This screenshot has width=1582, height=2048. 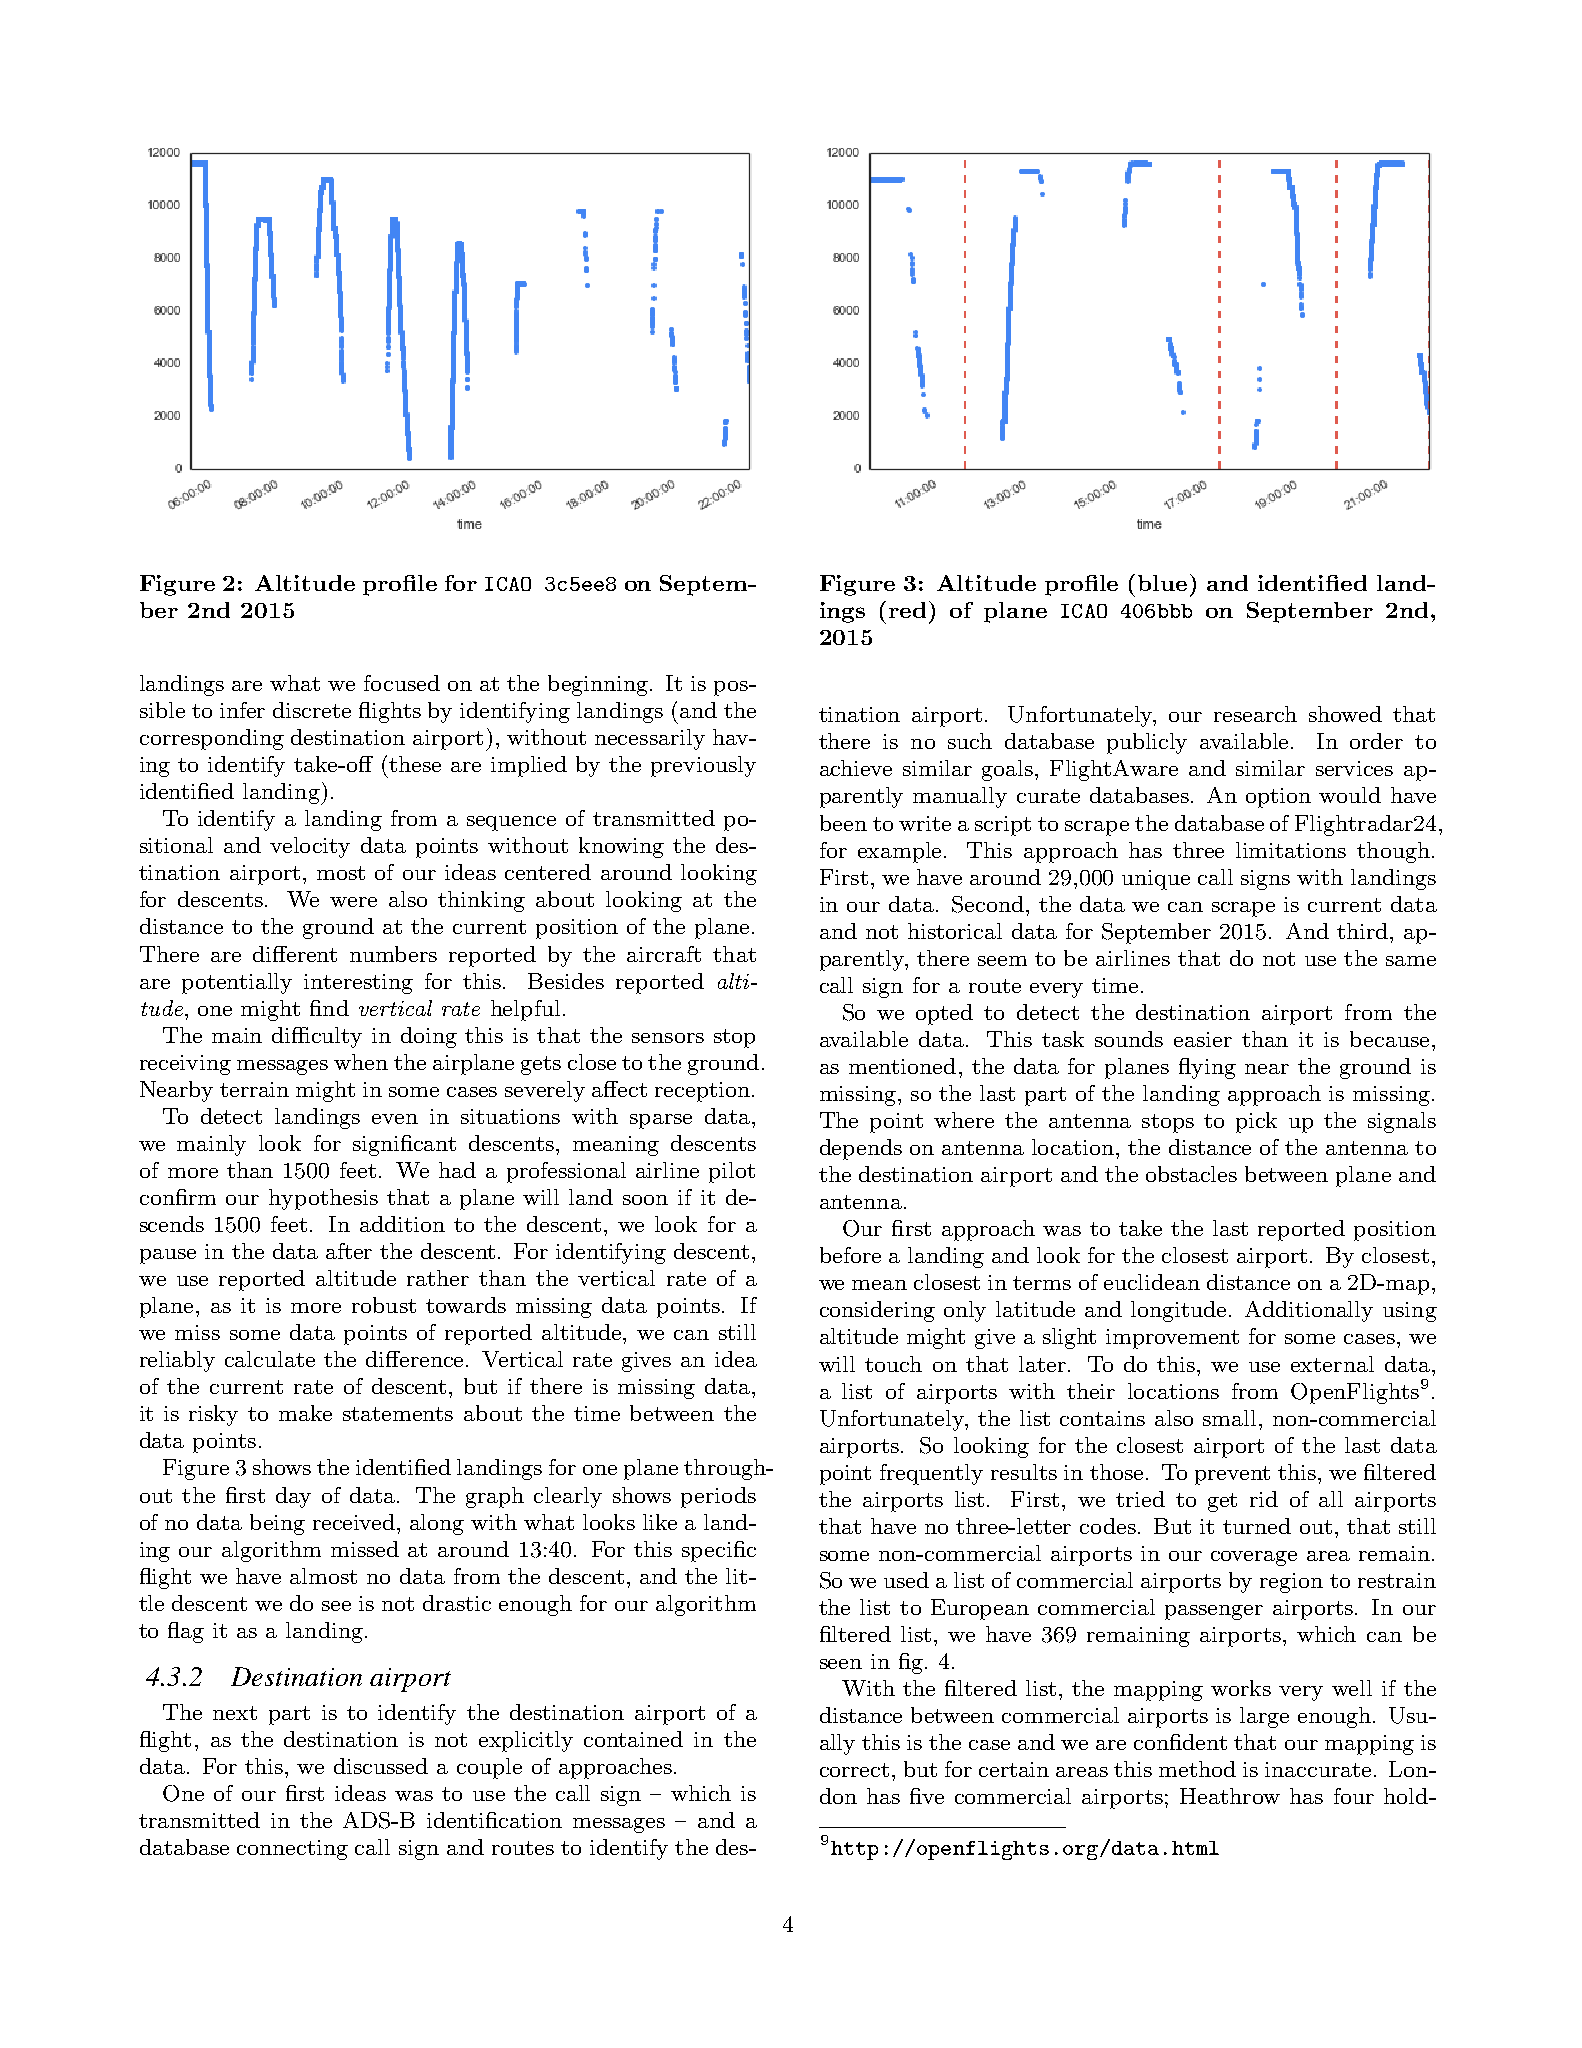 What do you see at coordinates (312, 710) in the screenshot?
I see `discrete` at bounding box center [312, 710].
